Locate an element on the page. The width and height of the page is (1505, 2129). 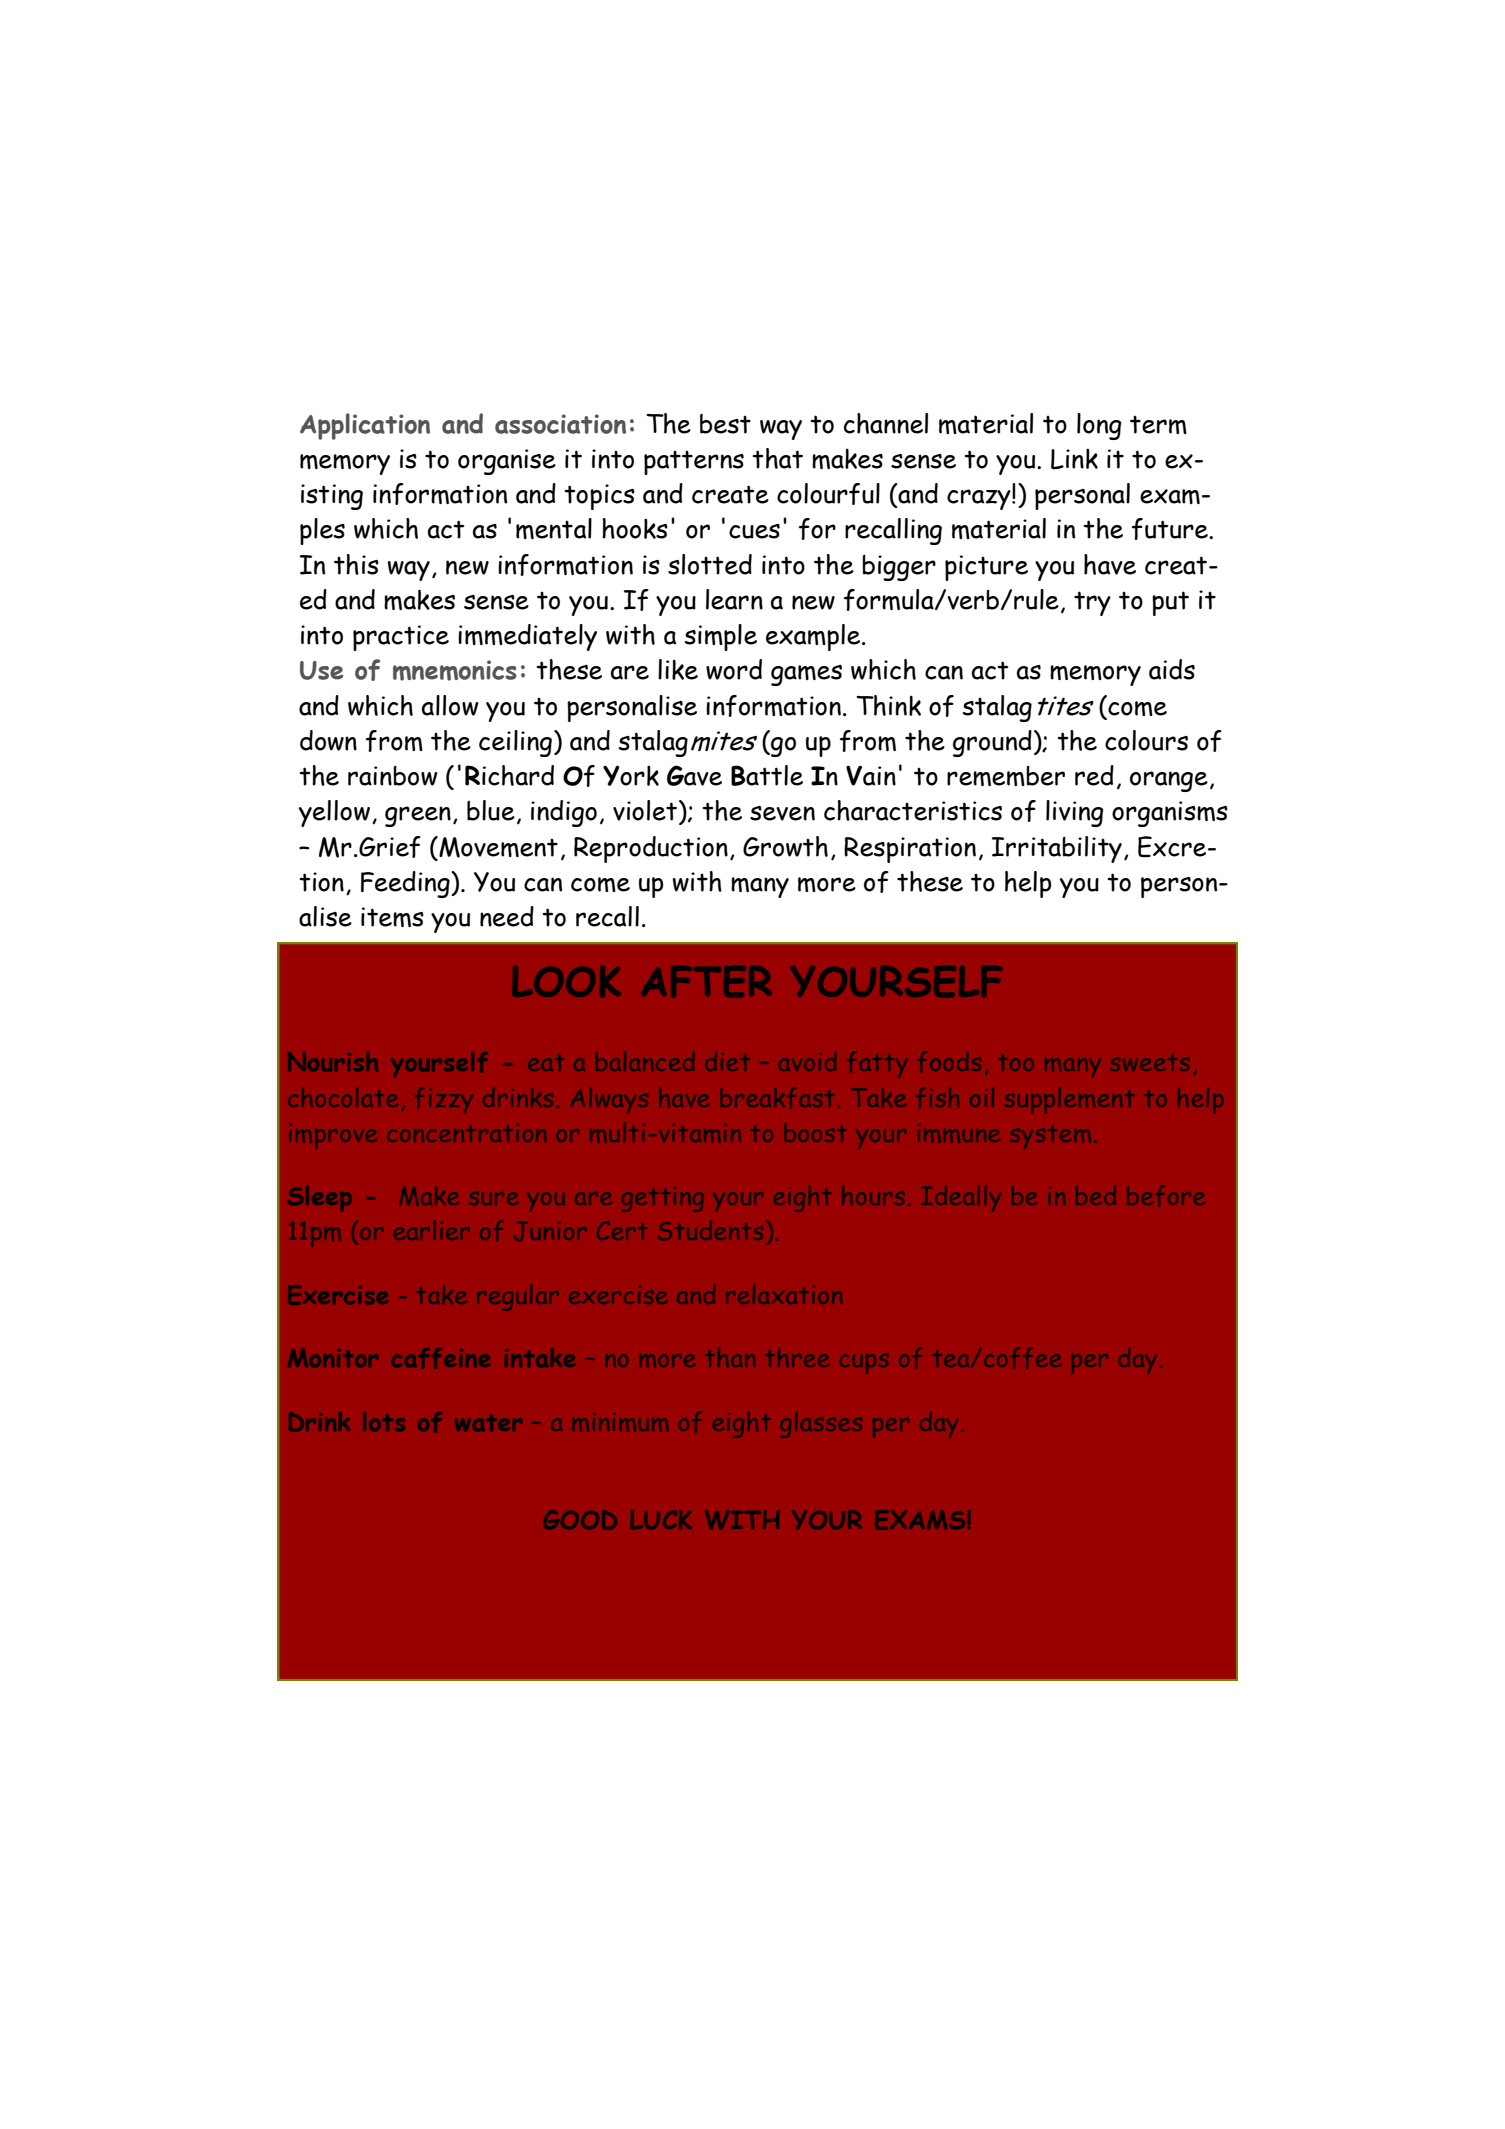
that is located at coordinates (777, 458).
